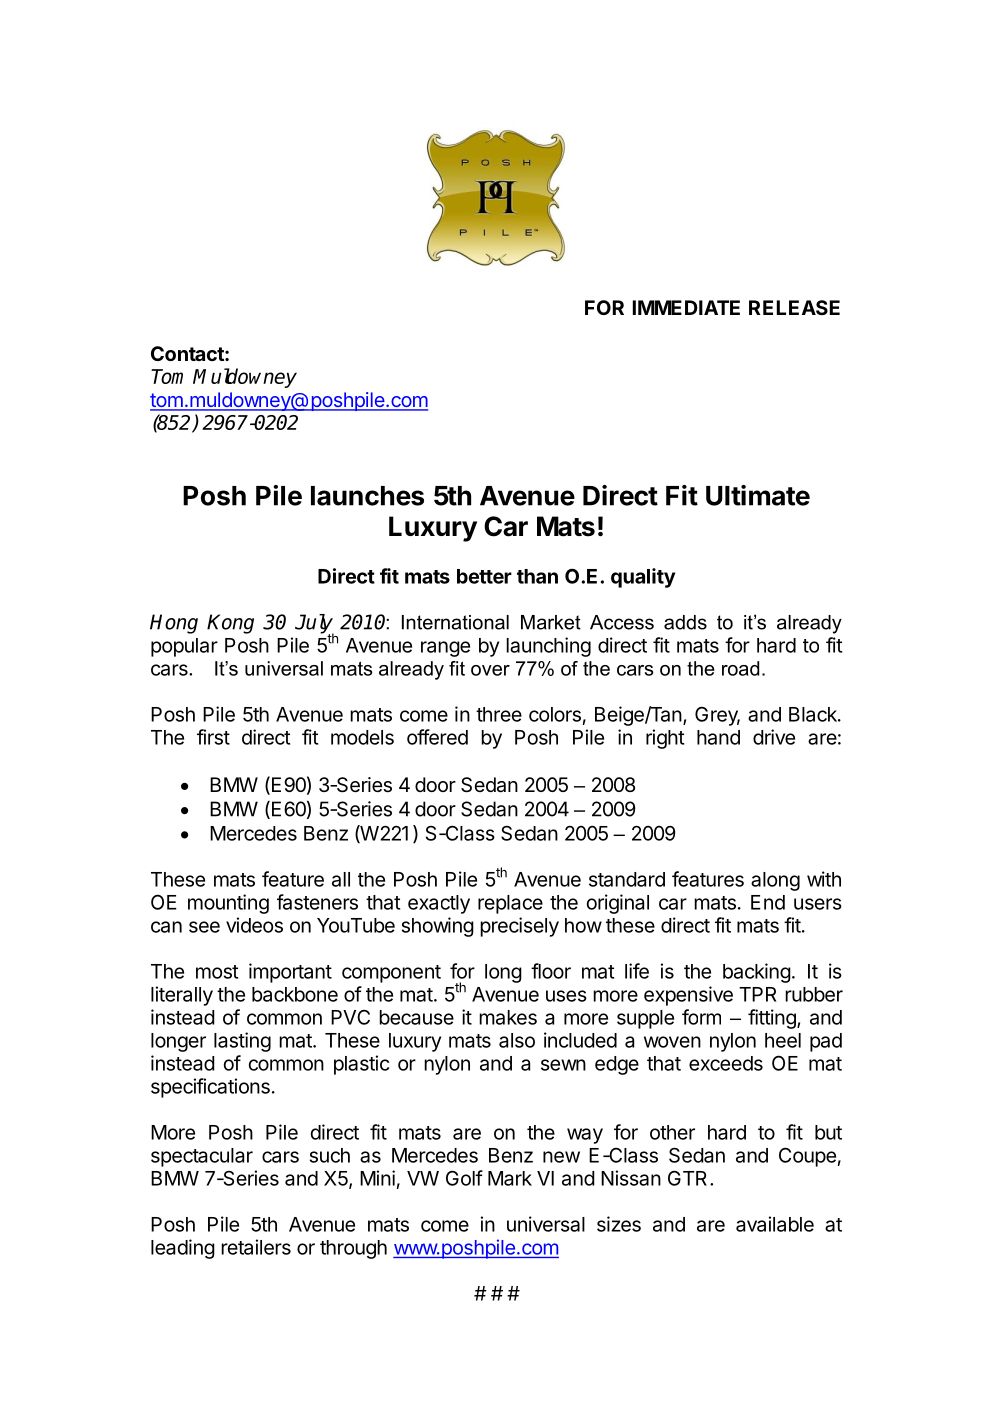  I want to click on retailers, so click(256, 1247).
